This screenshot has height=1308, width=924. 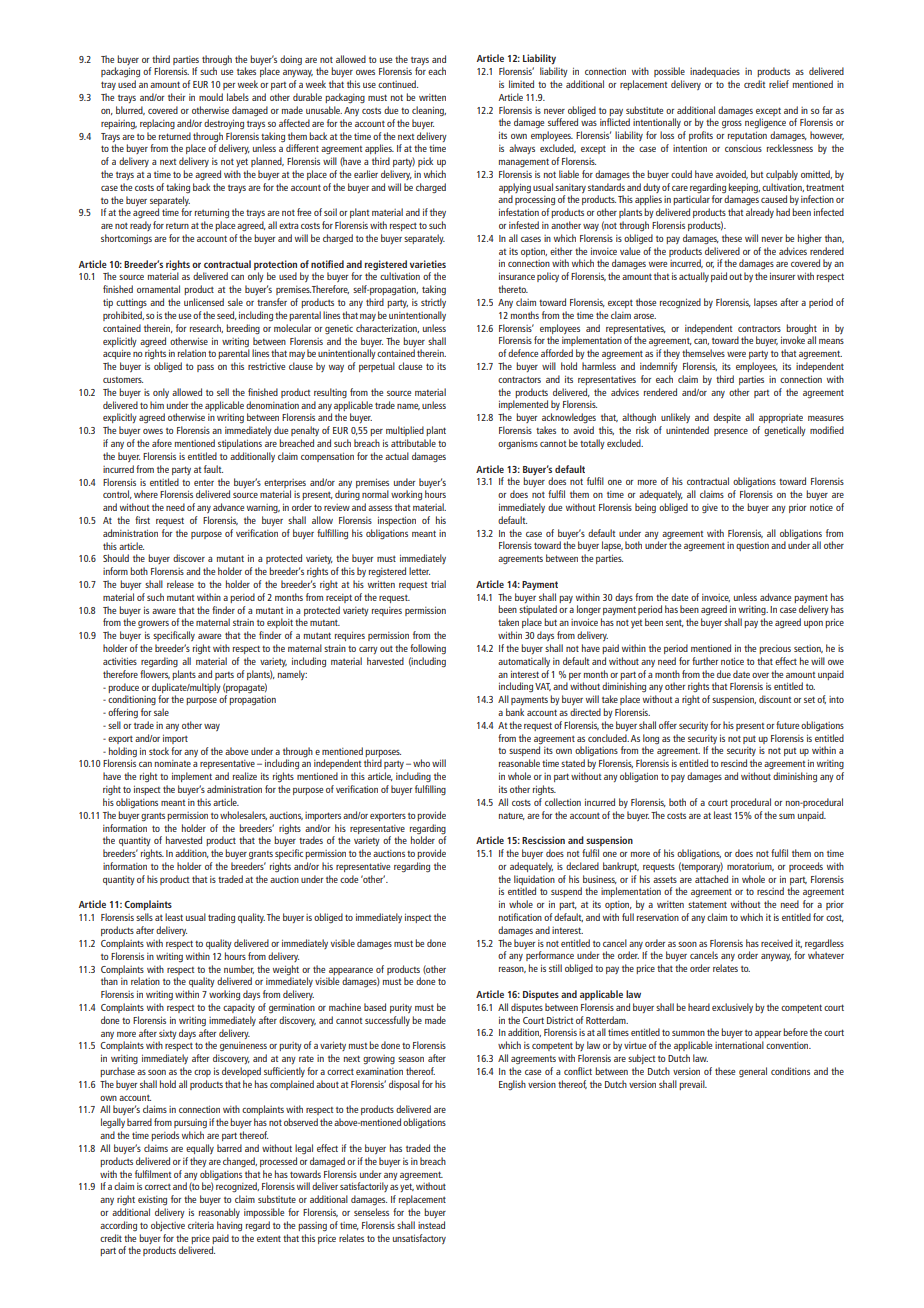 I want to click on limited, so click(x=521, y=84).
